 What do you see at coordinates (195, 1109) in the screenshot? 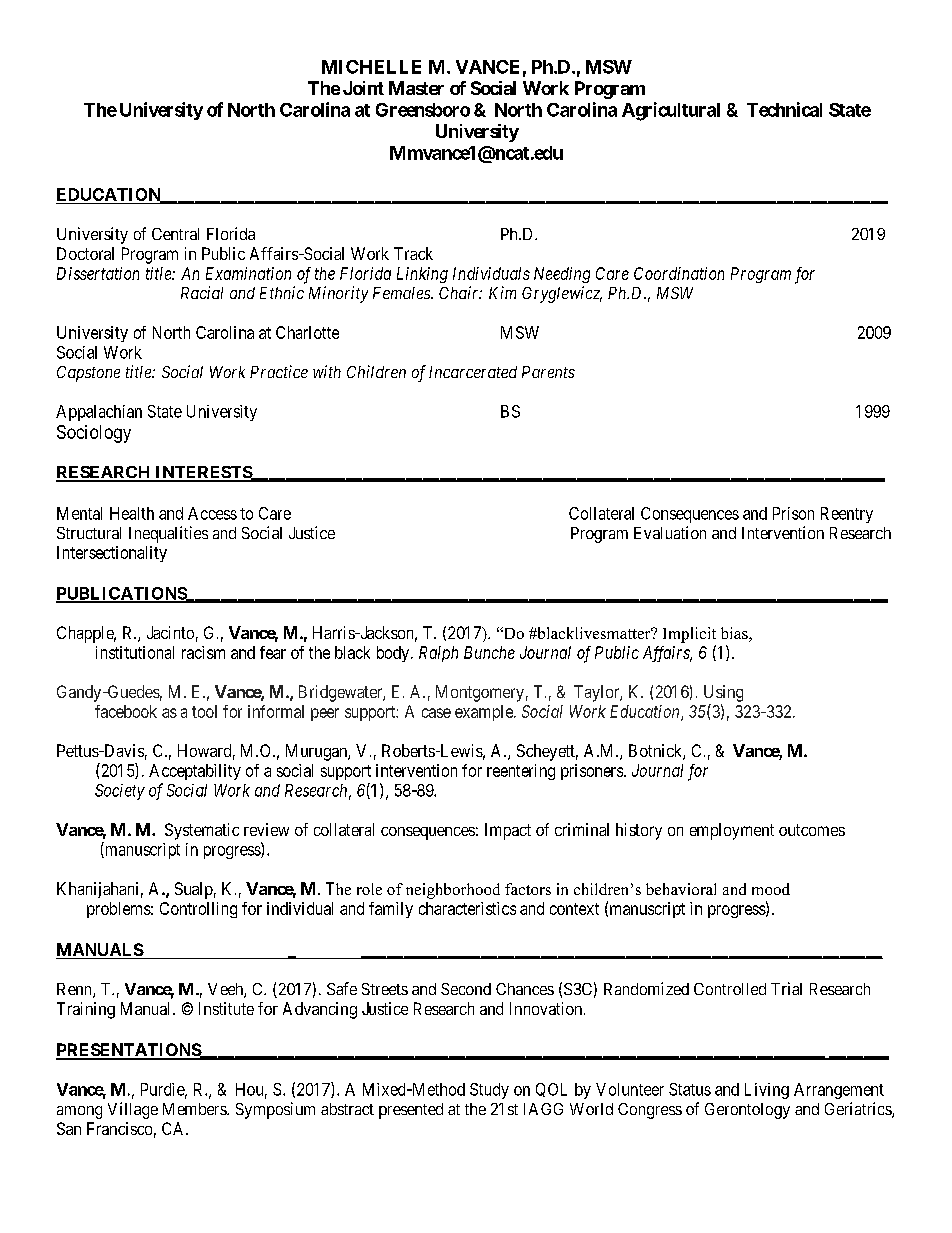
I see `Members` at bounding box center [195, 1109].
